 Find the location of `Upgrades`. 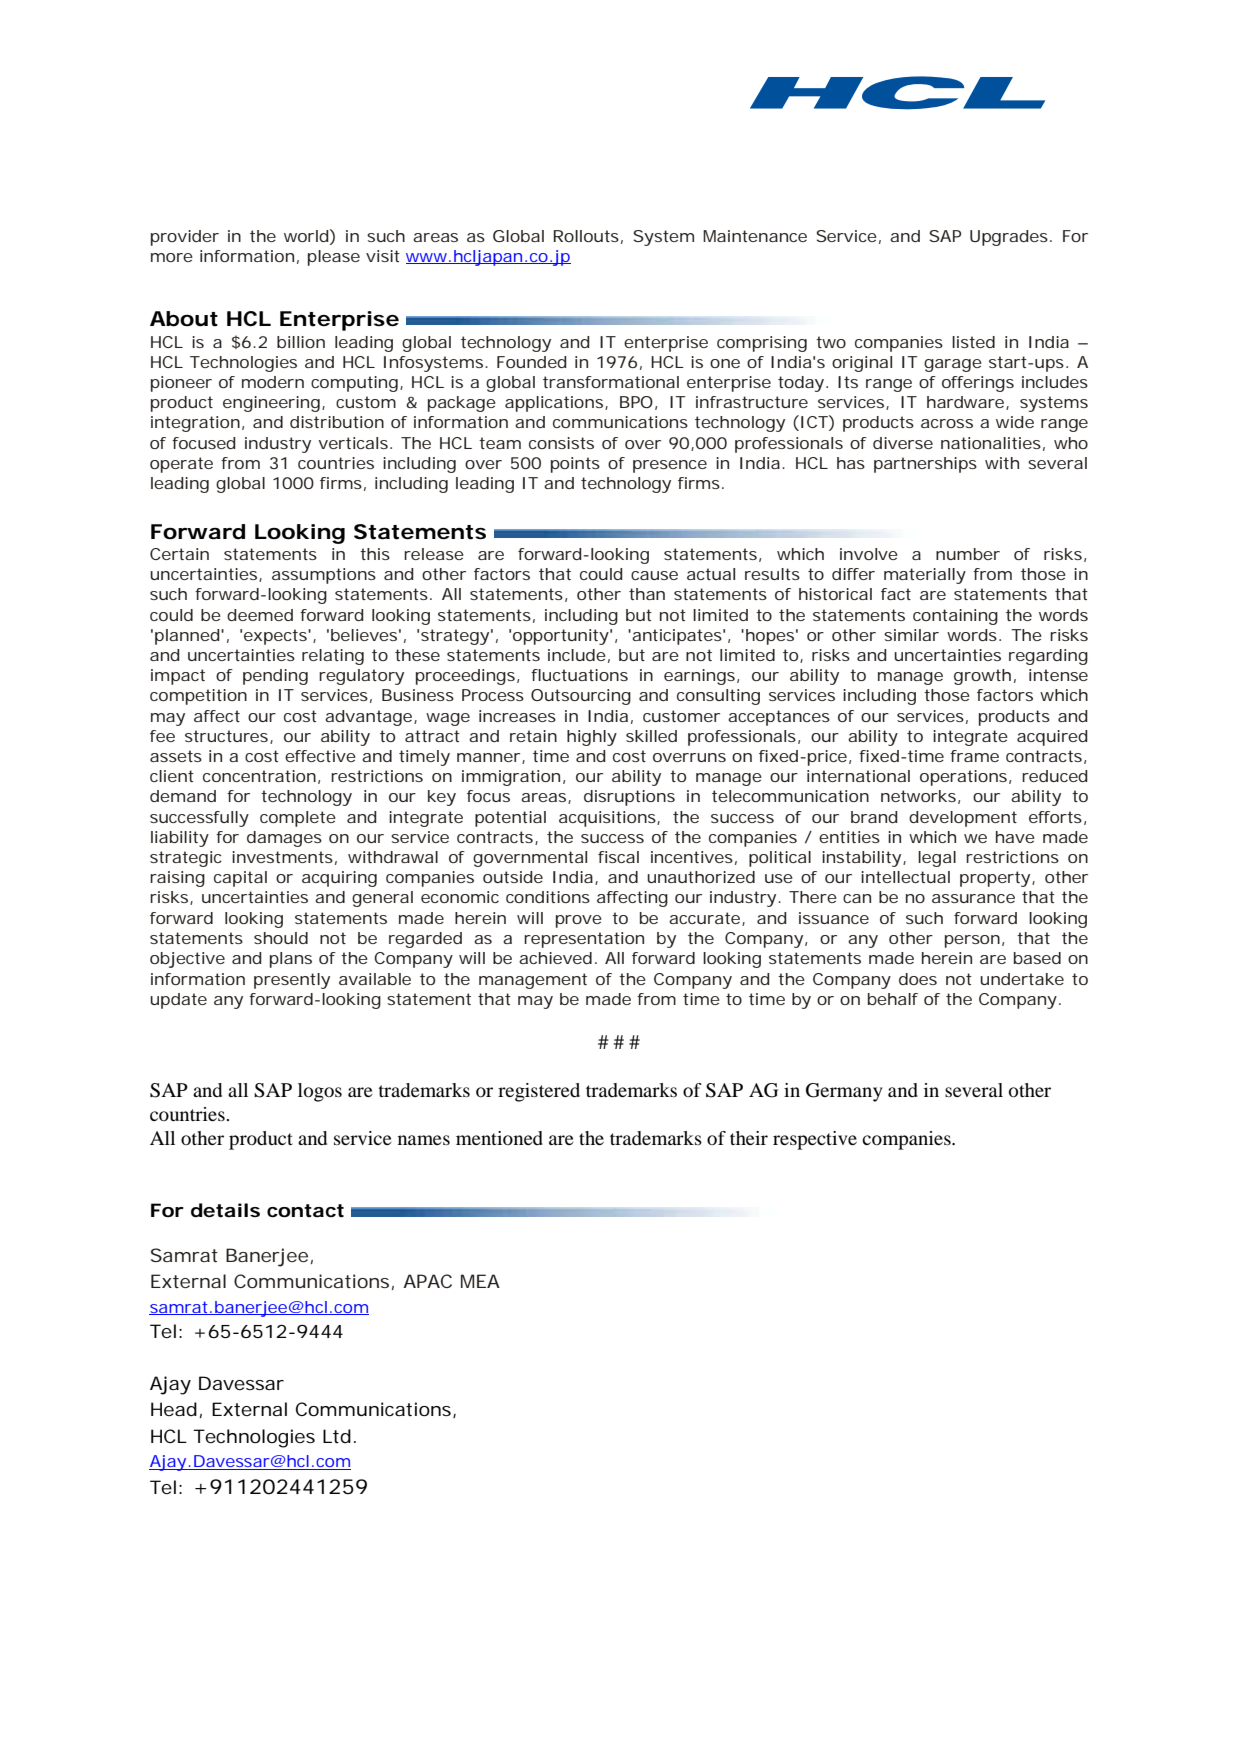

Upgrades is located at coordinates (1009, 238).
